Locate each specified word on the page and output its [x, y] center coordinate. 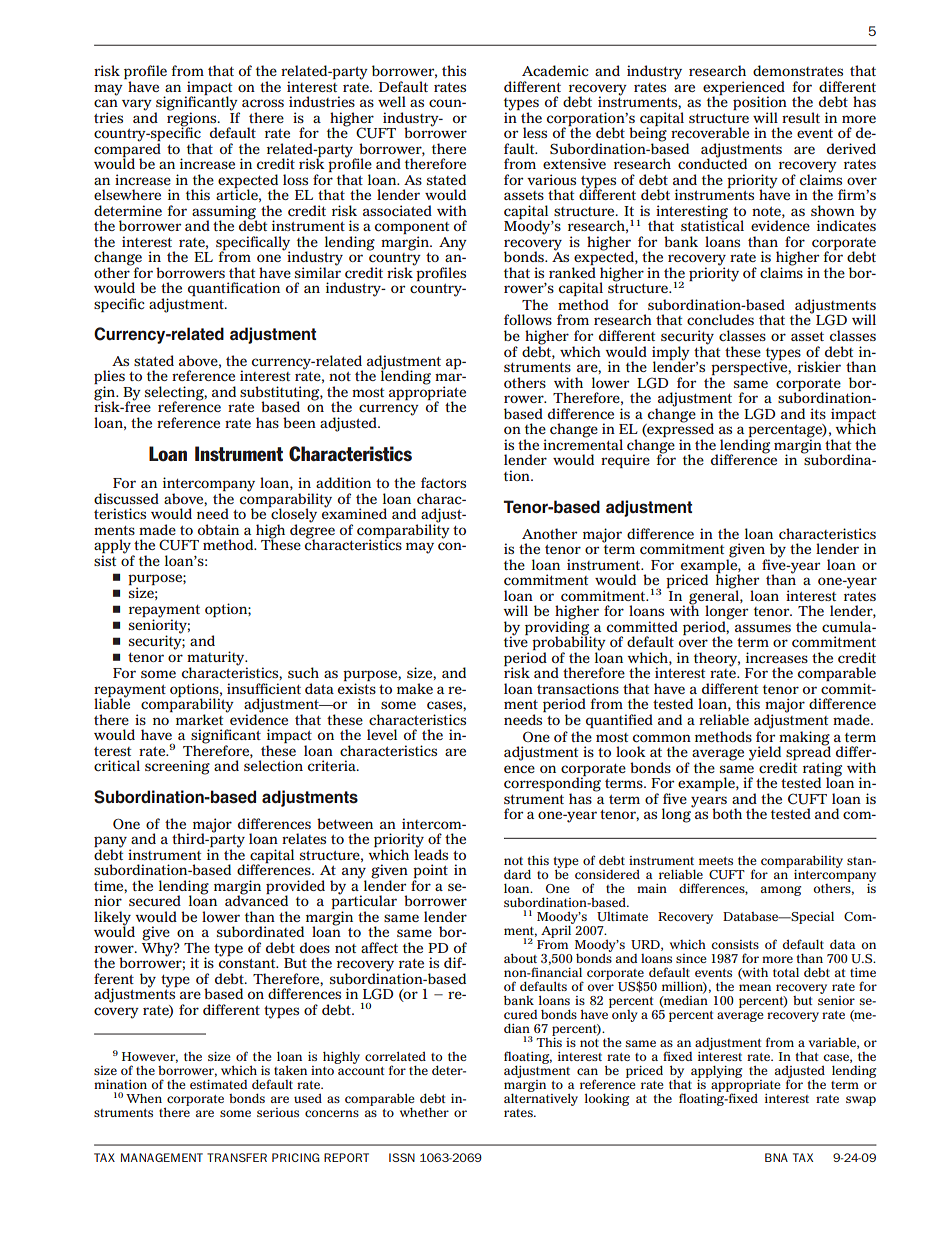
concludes [720, 320]
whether [424, 1112]
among [781, 891]
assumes [763, 628]
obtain [218, 529]
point [430, 872]
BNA [776, 1157]
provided [295, 888]
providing [558, 628]
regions [193, 119]
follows [528, 319]
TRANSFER [237, 1157]
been [299, 422]
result [801, 117]
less [535, 132]
